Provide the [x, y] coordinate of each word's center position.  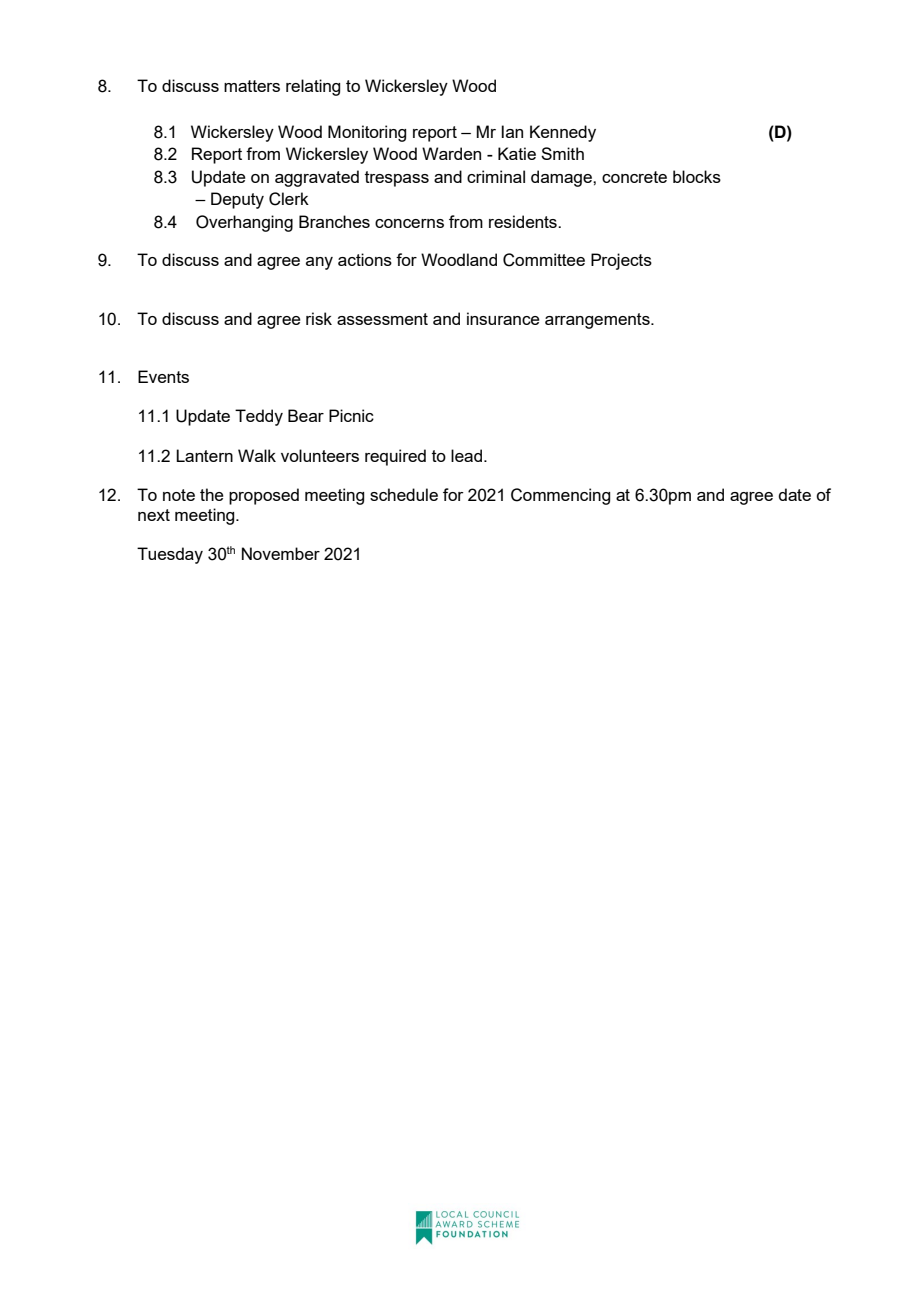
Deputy [237, 200]
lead [466, 455]
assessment [382, 319]
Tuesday [170, 555]
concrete [634, 177]
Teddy [259, 417]
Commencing [560, 496]
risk [319, 318]
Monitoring [367, 133]
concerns [409, 223]
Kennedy [563, 133]
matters [252, 86]
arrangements [598, 321]
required [395, 457]
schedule [404, 494]
